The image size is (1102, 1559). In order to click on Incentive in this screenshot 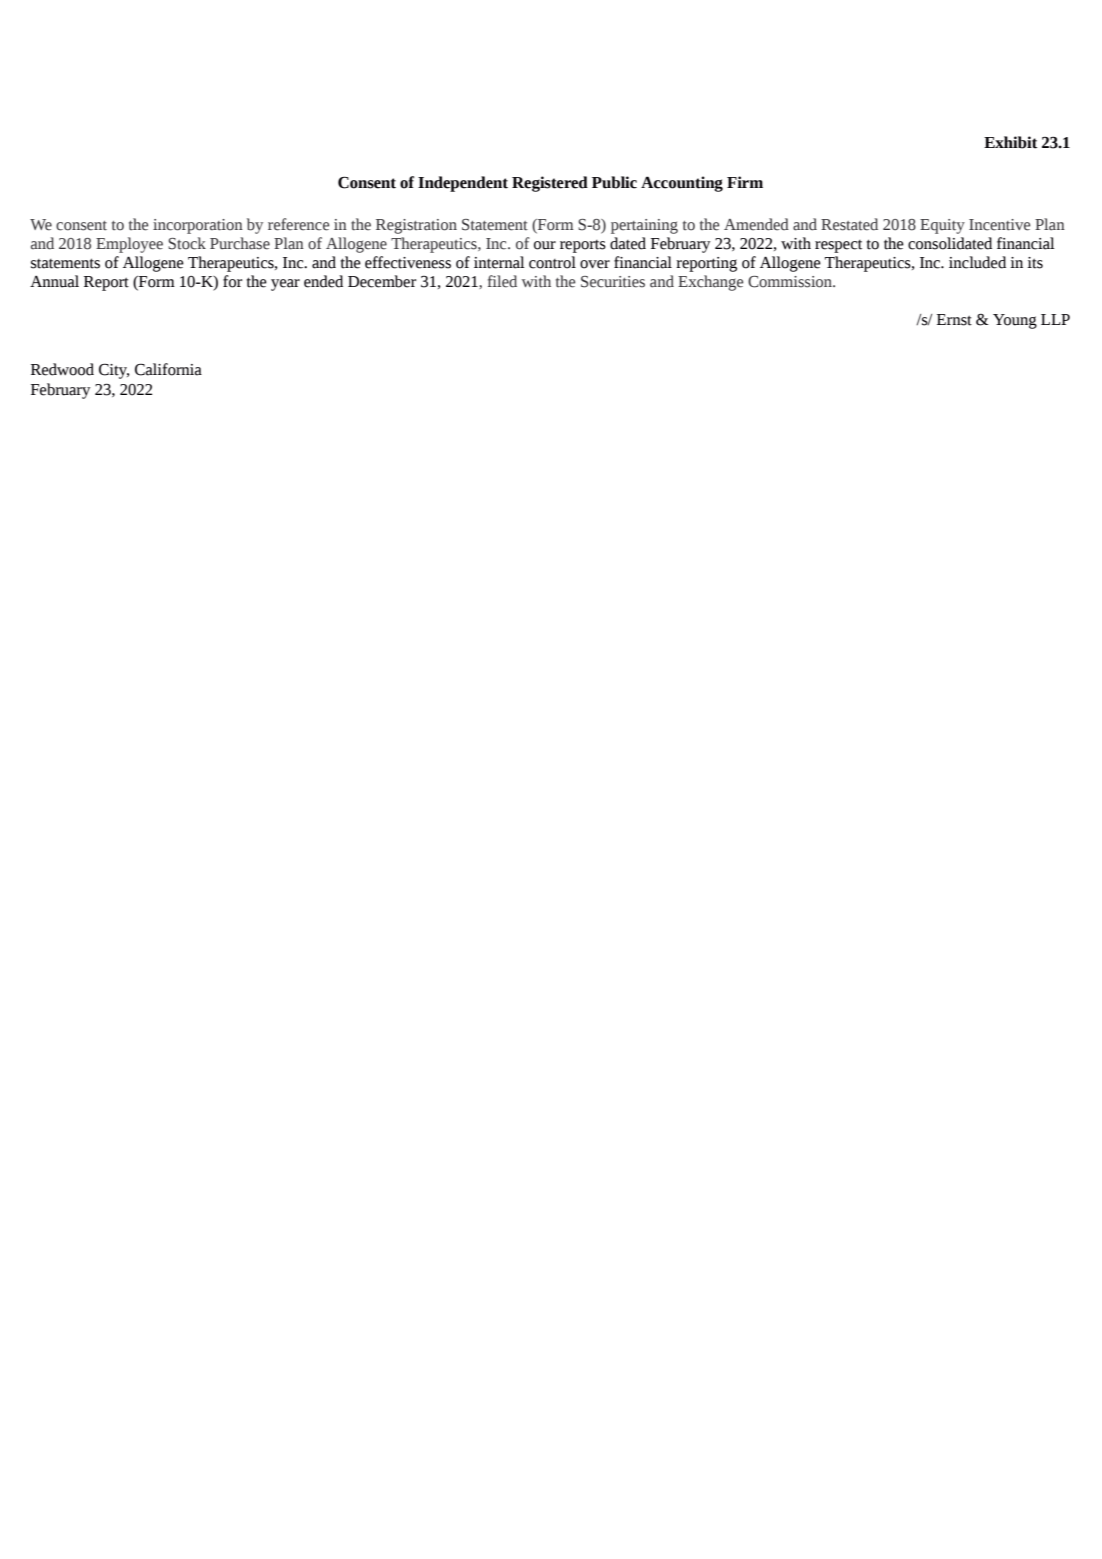, I will do `click(999, 225)`.
